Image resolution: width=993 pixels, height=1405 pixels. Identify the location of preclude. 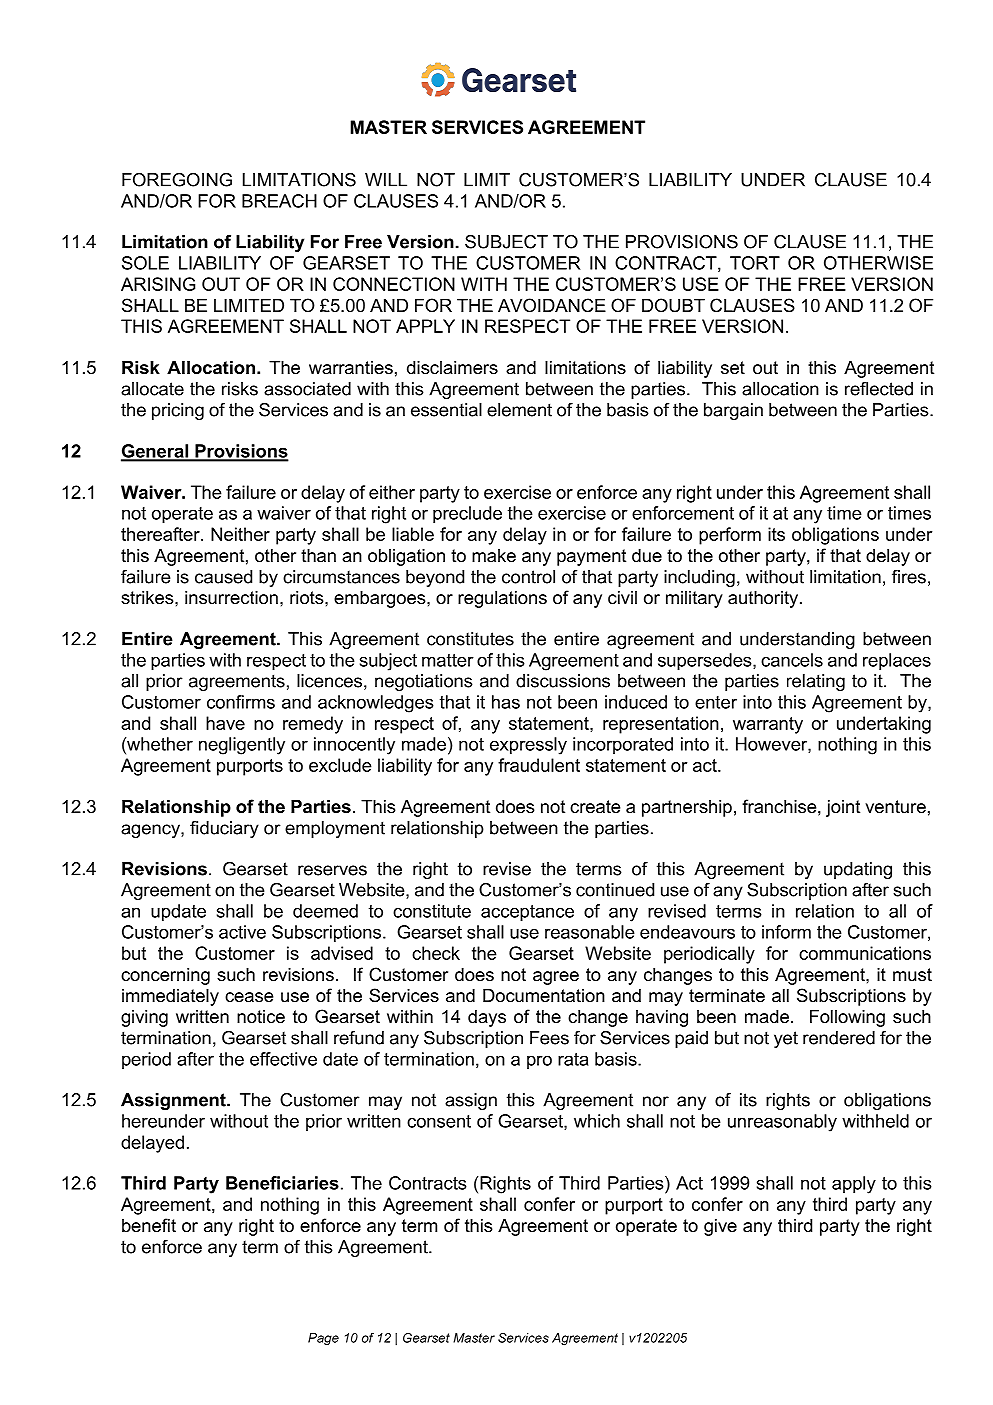
(467, 514).
